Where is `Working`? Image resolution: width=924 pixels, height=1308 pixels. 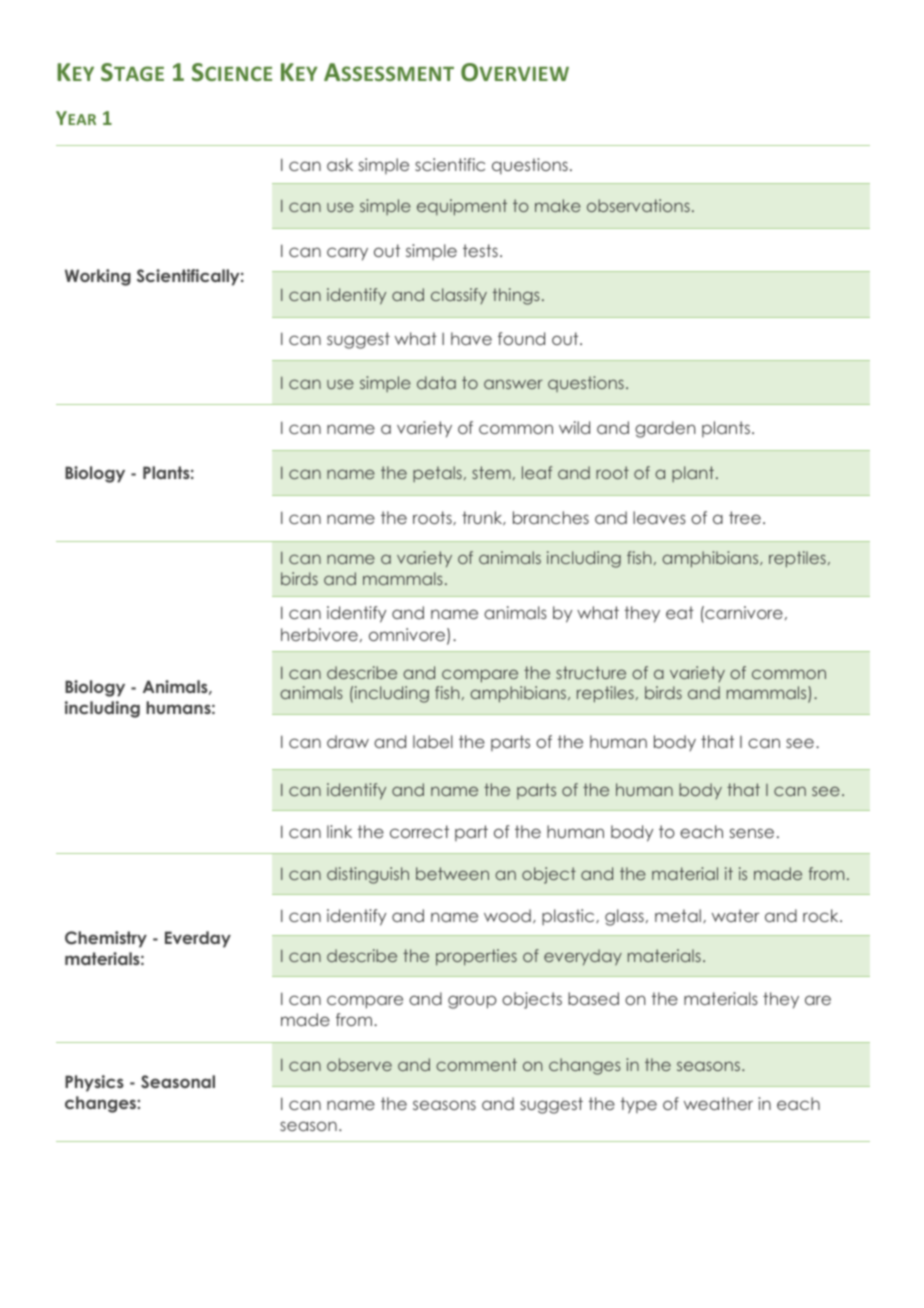
Working is located at coordinates (98, 277).
